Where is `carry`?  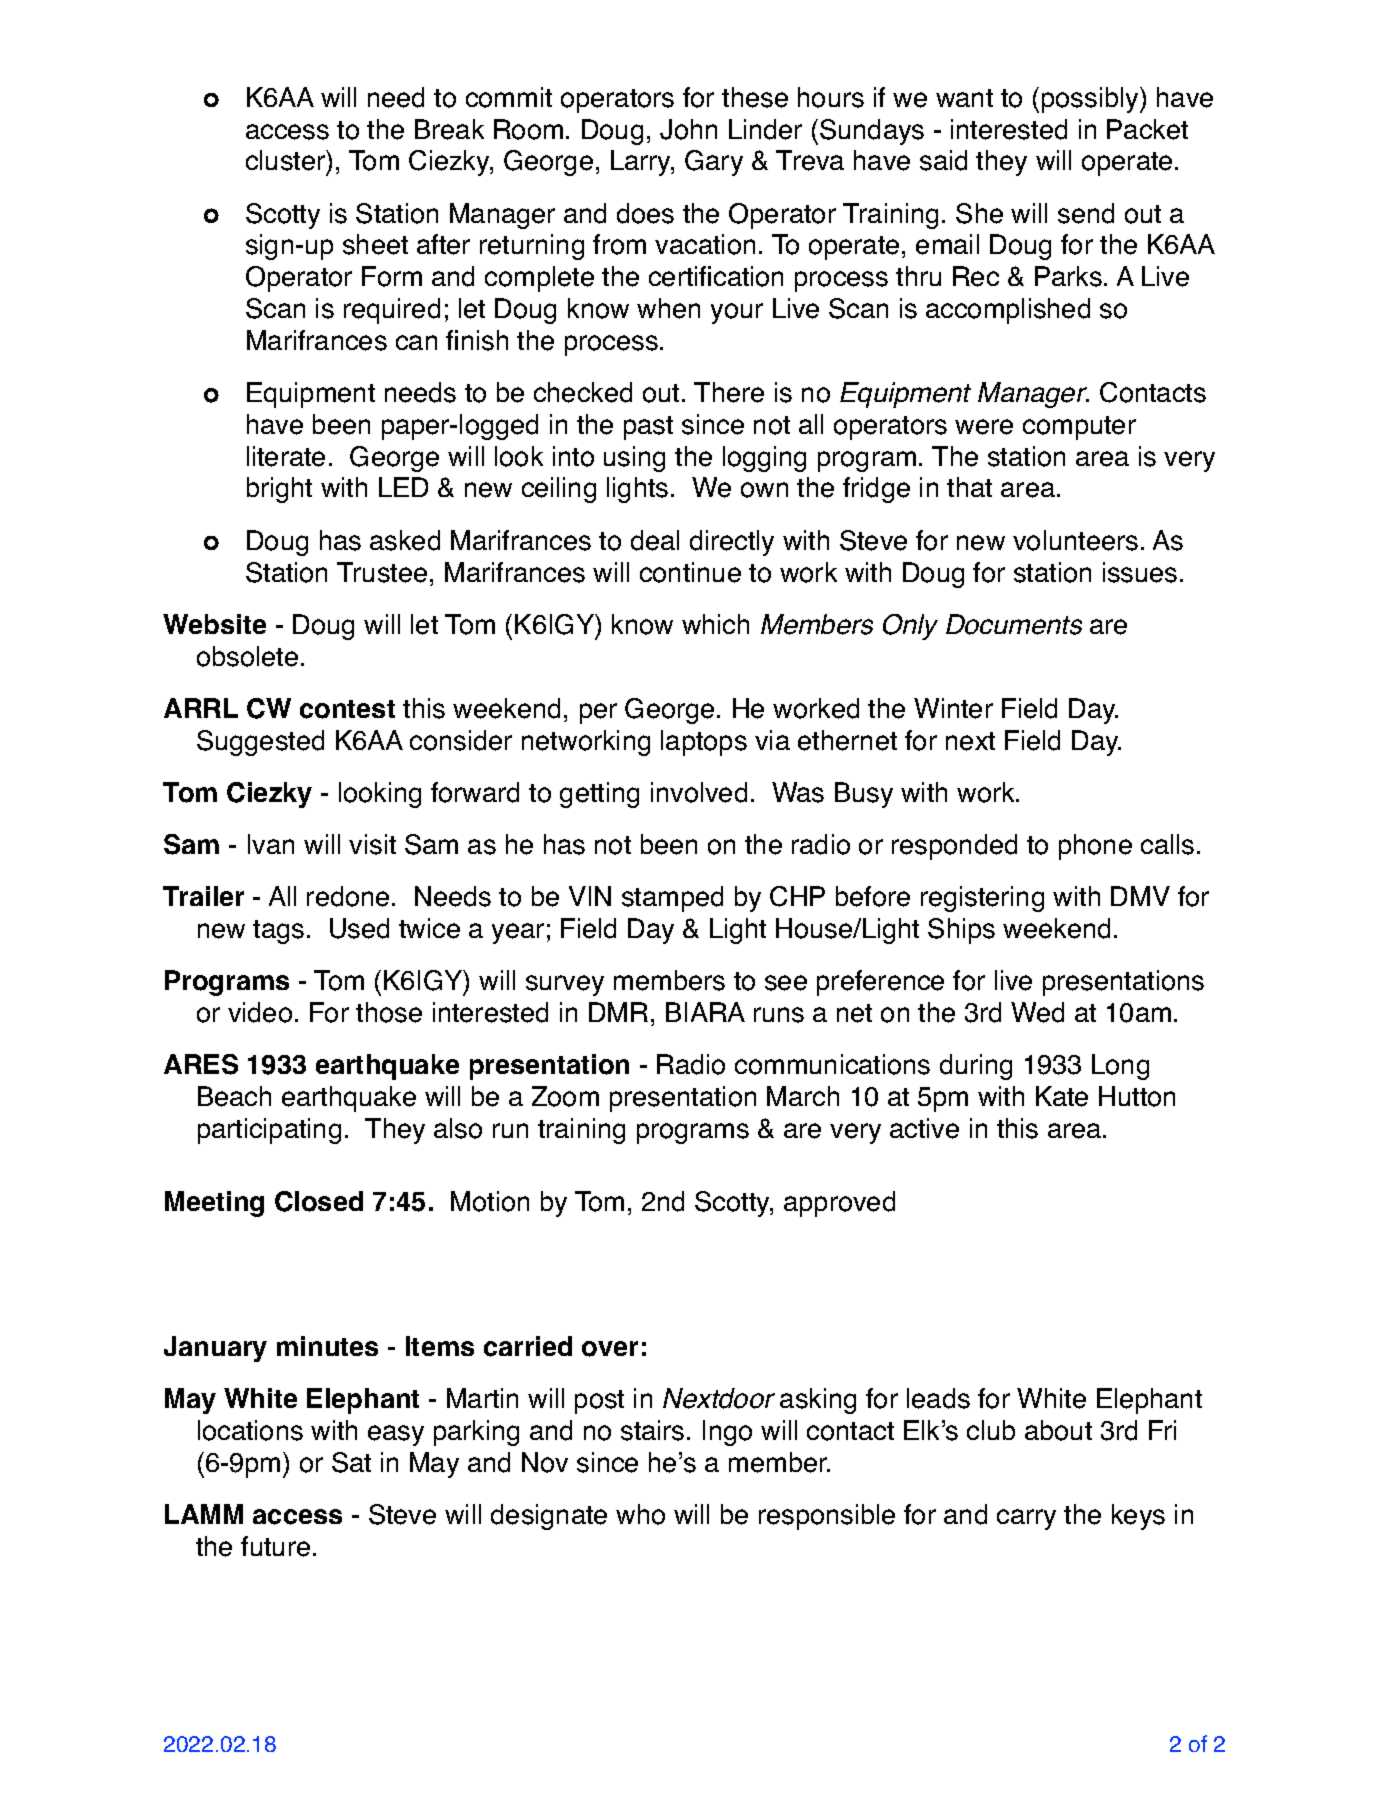
carry is located at coordinates (1026, 1519).
